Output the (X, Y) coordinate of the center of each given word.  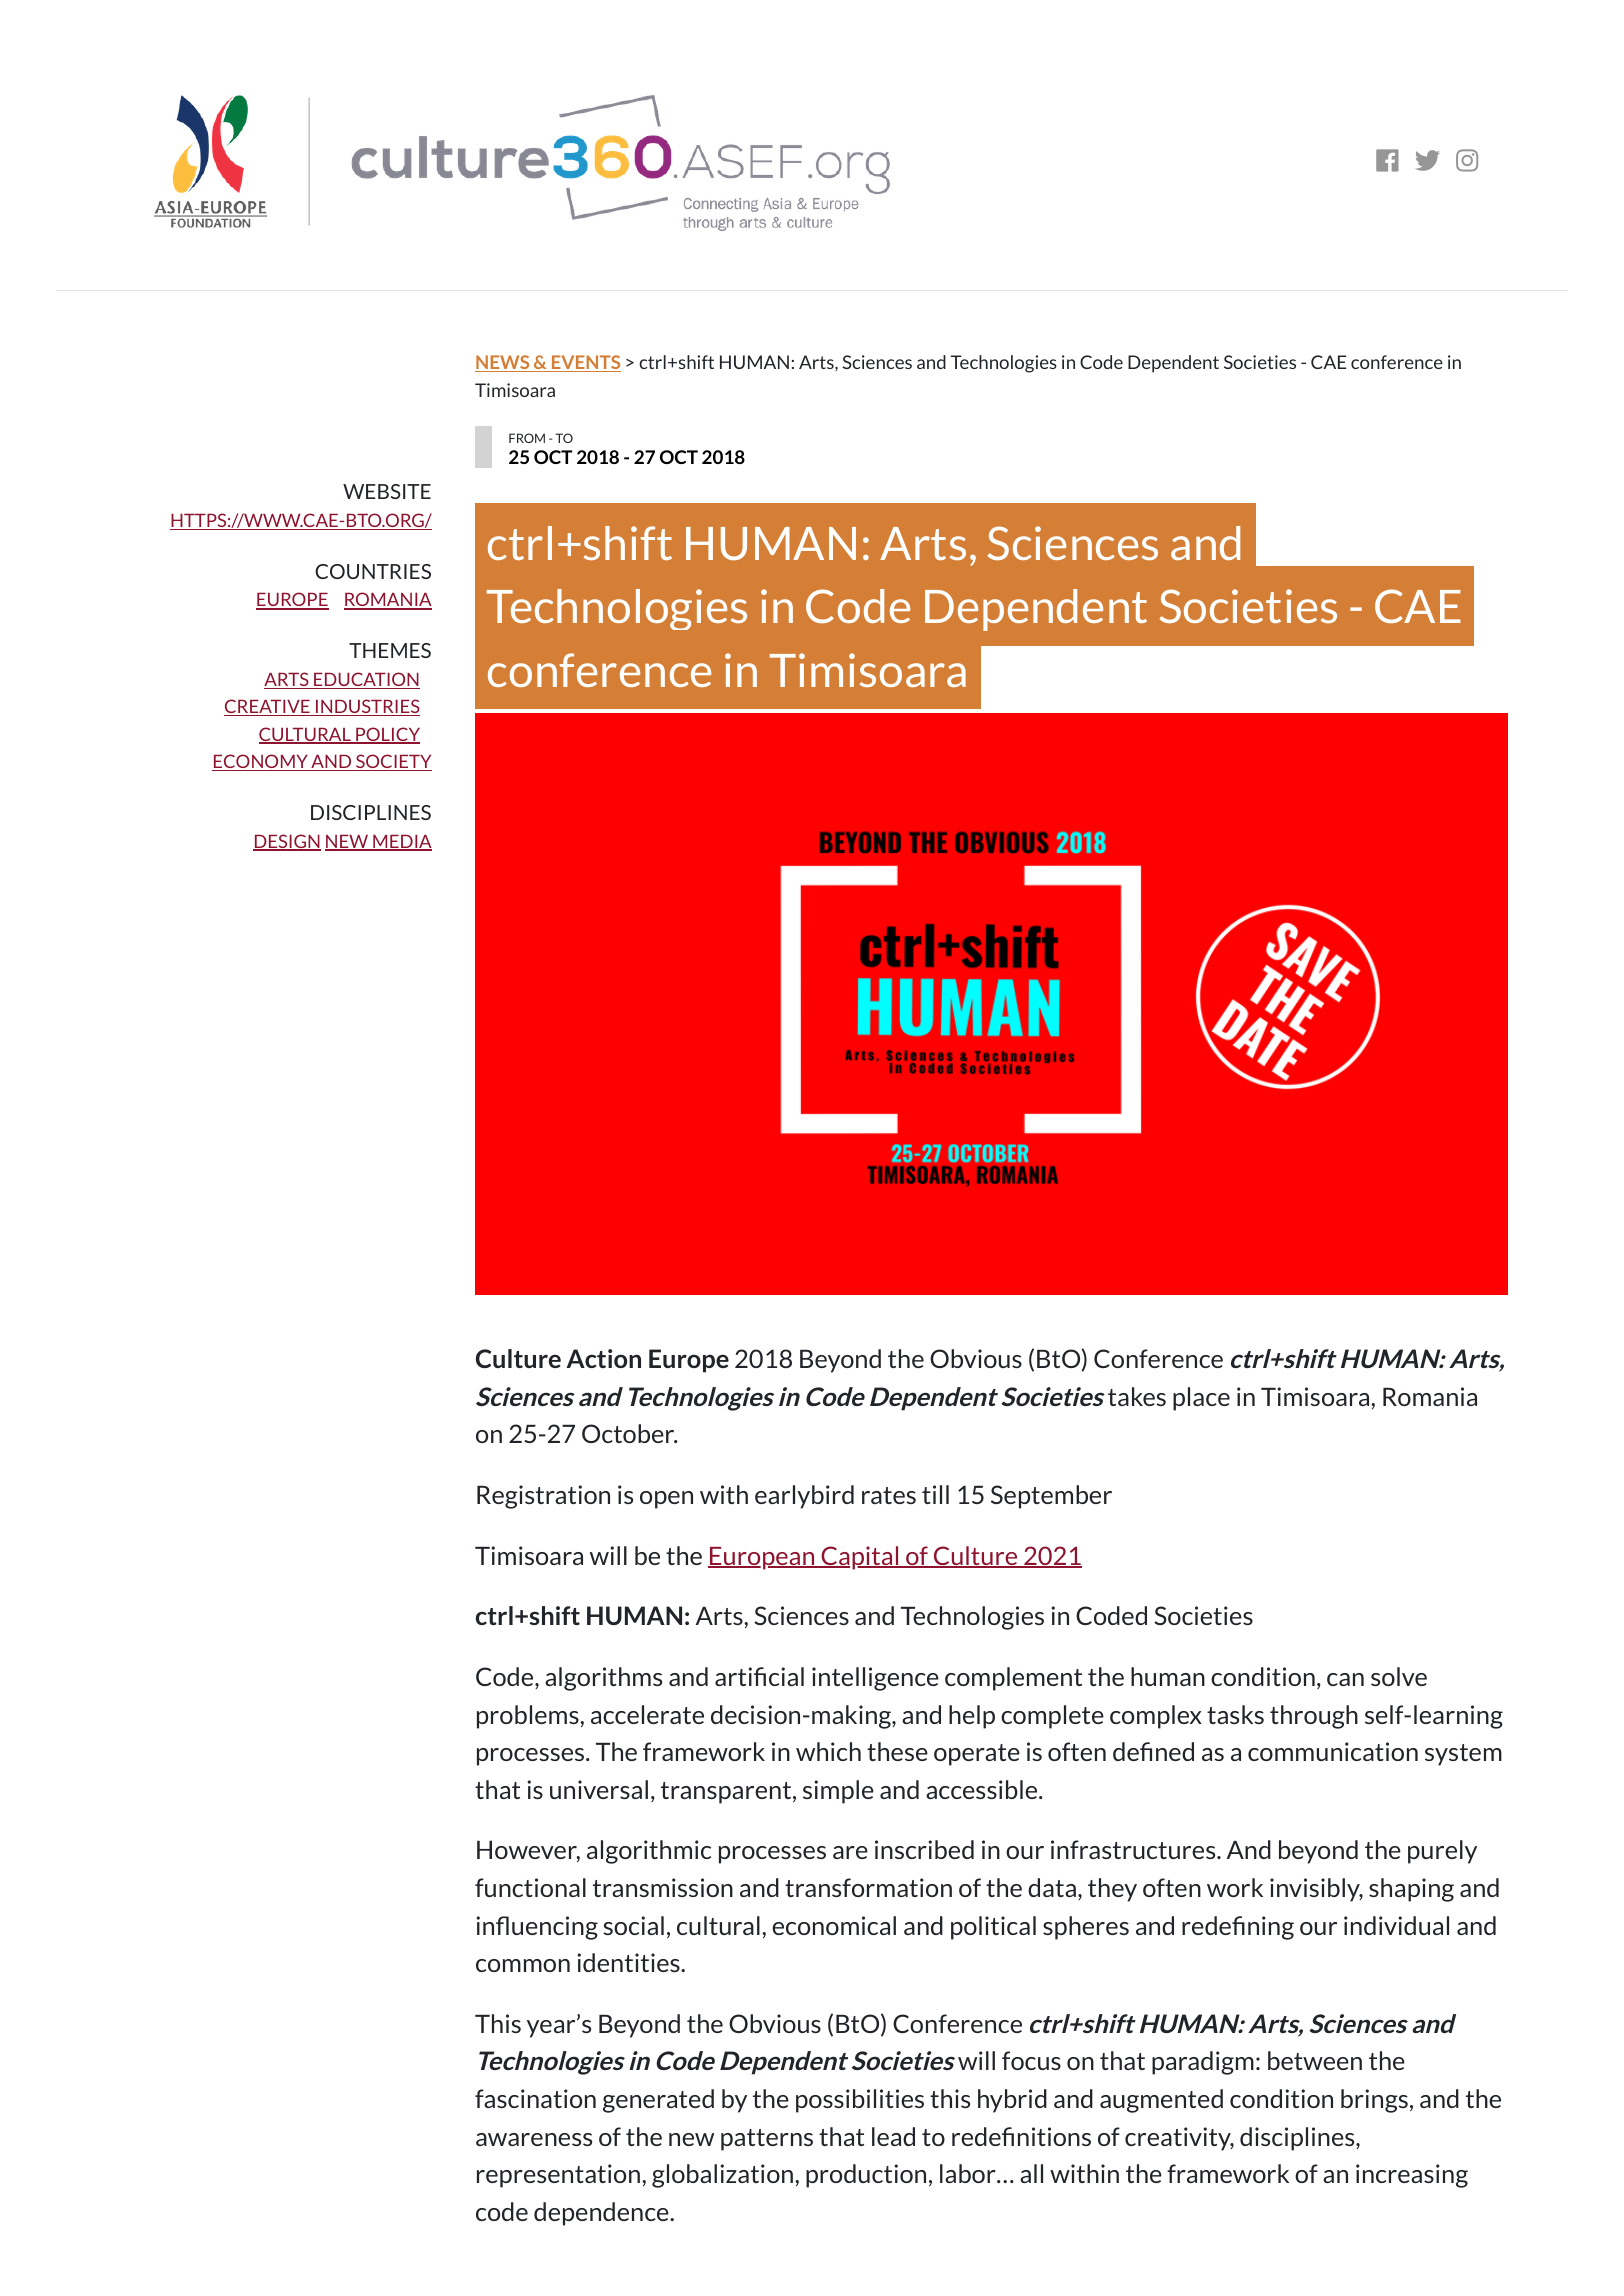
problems (529, 1717)
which (828, 1751)
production (866, 2176)
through (1314, 1717)
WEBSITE (387, 491)
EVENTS (585, 363)
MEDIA (401, 842)
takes (1137, 1396)
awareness (534, 2139)
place (1201, 1399)
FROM (527, 438)
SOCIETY (393, 762)
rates (889, 1495)
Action (603, 1358)
